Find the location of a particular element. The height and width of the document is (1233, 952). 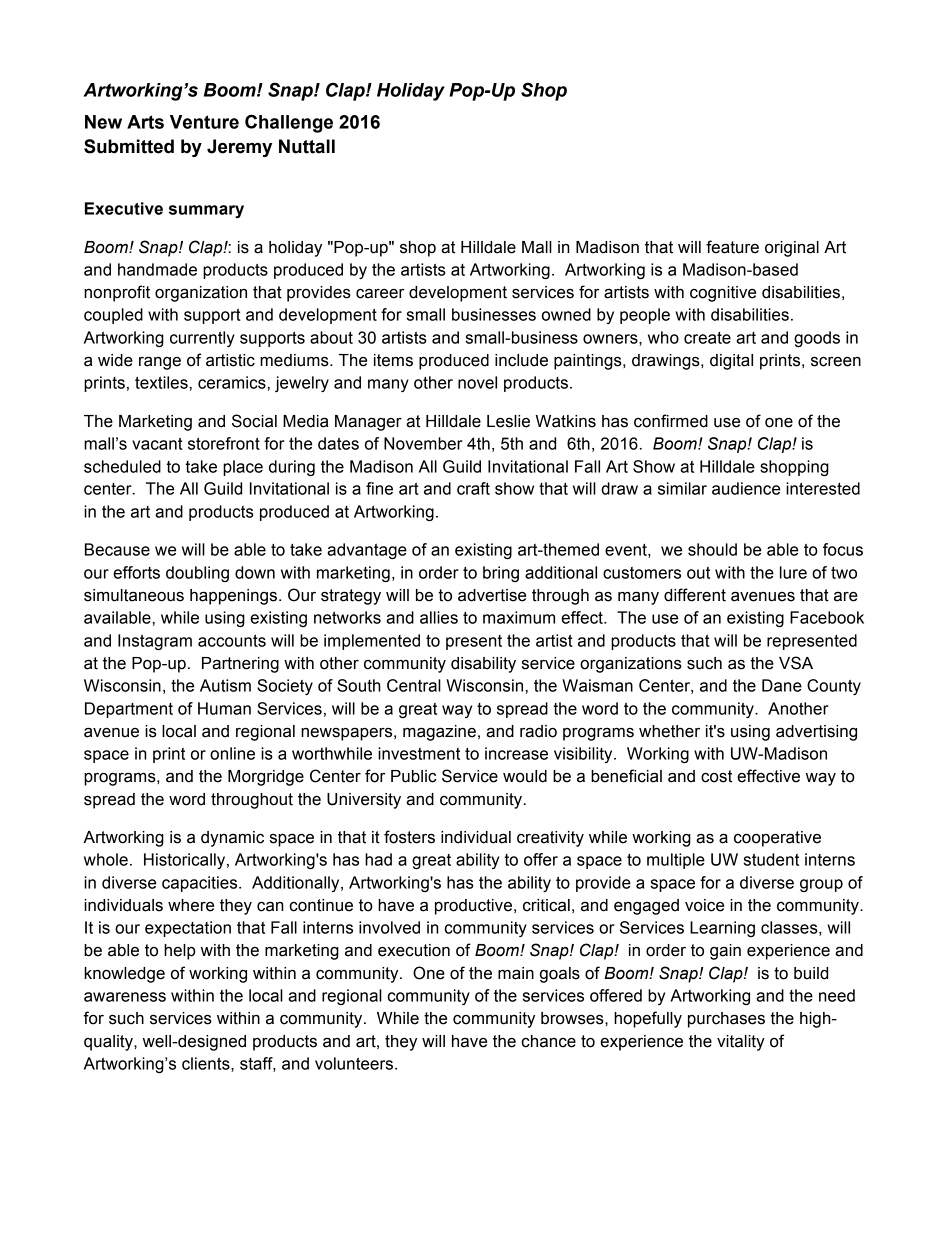

chance is located at coordinates (549, 1041).
